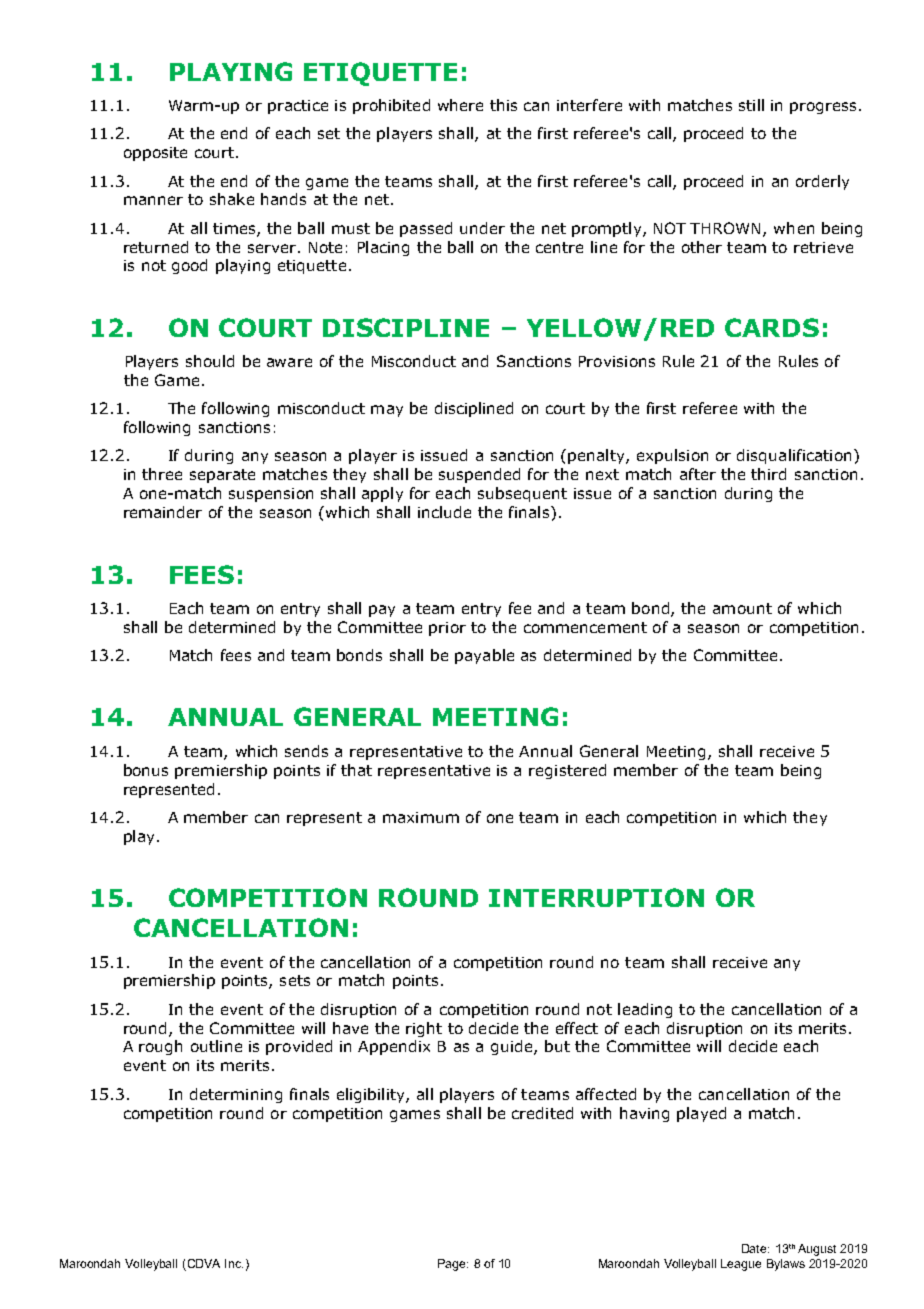 This image has width=924, height=1309. What do you see at coordinates (453, 1265) in the image?
I see `Page` at bounding box center [453, 1265].
